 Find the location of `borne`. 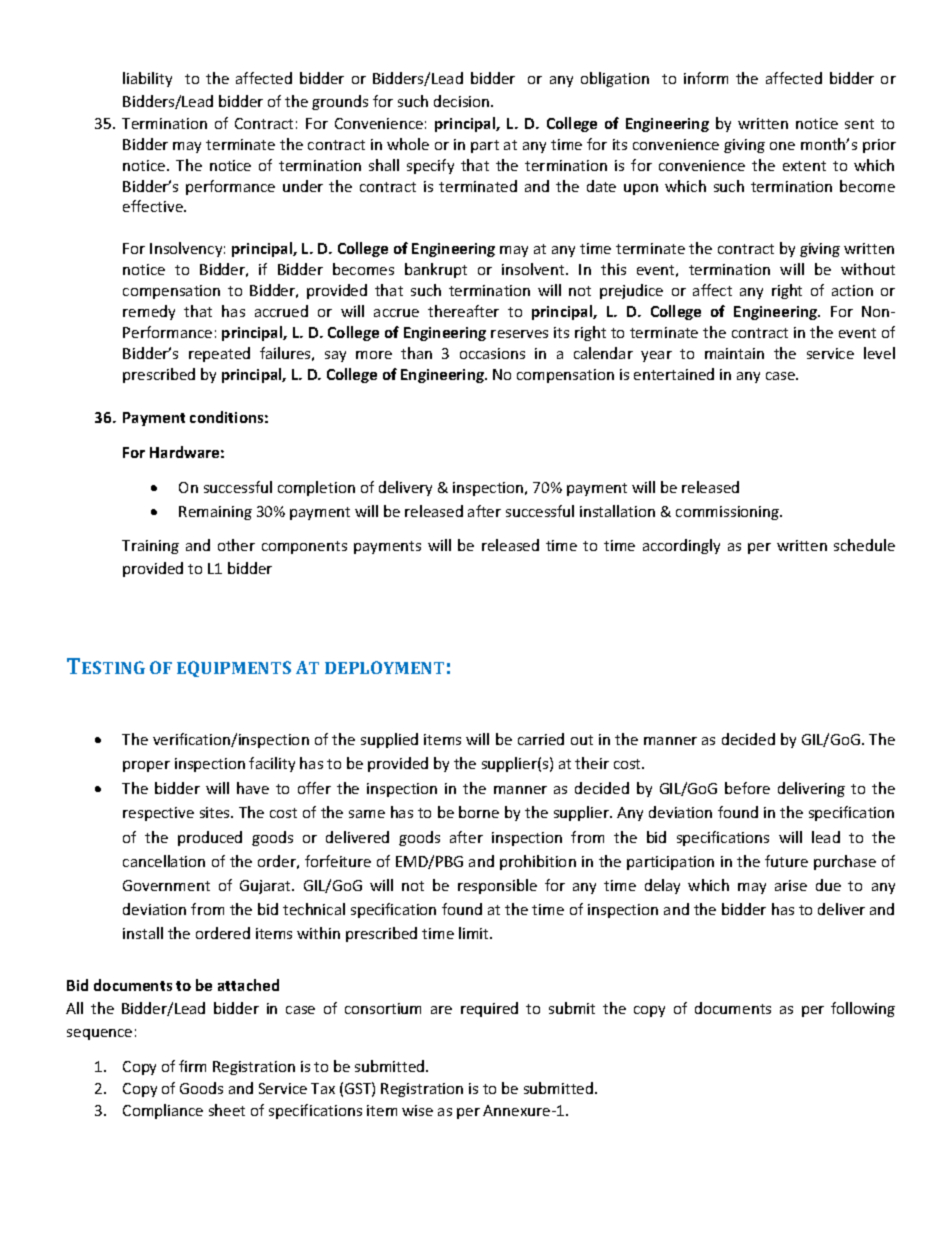

borne is located at coordinates (479, 812).
